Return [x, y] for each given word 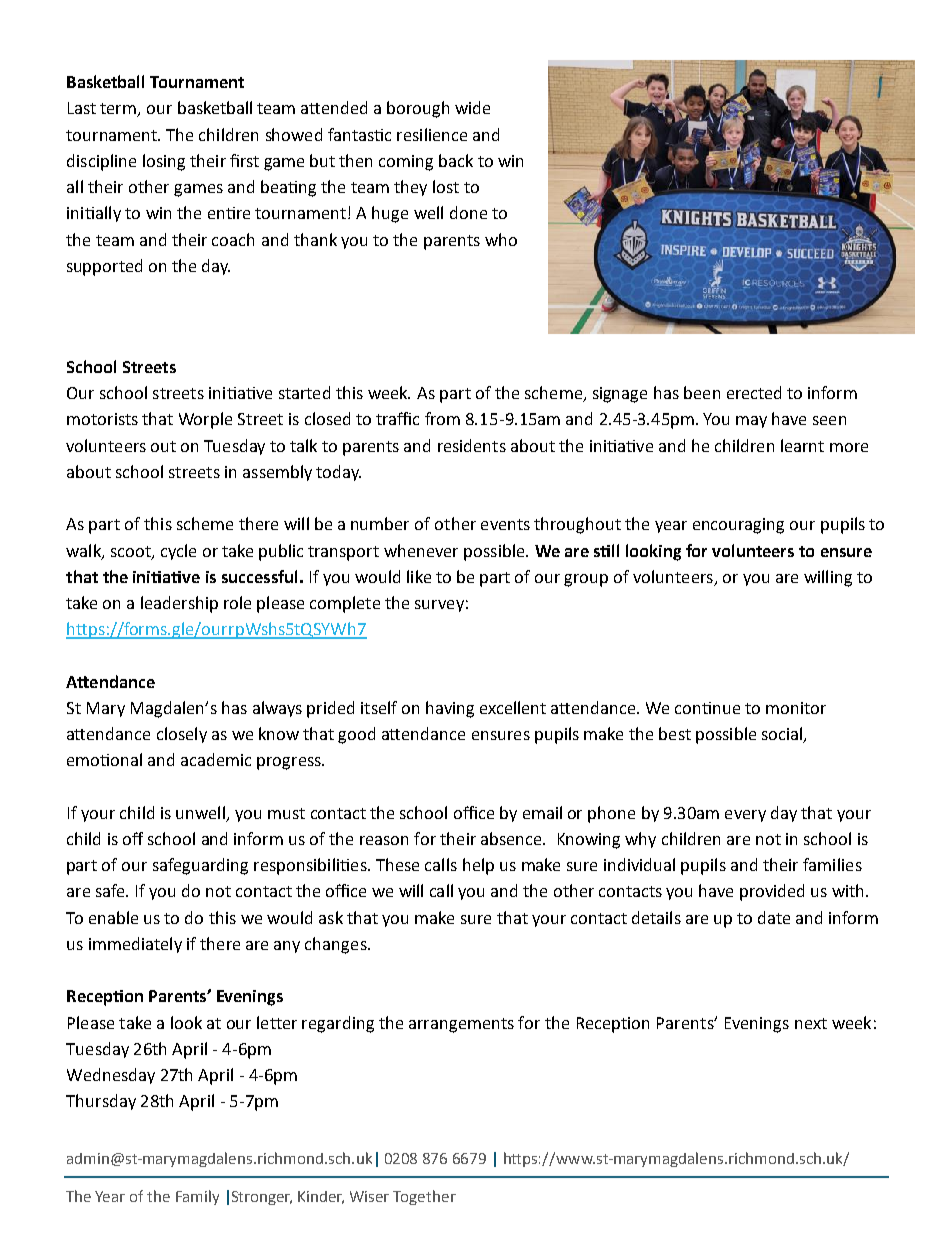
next [811, 1023]
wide [472, 107]
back [456, 160]
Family [197, 1197]
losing [164, 162]
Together [424, 1197]
